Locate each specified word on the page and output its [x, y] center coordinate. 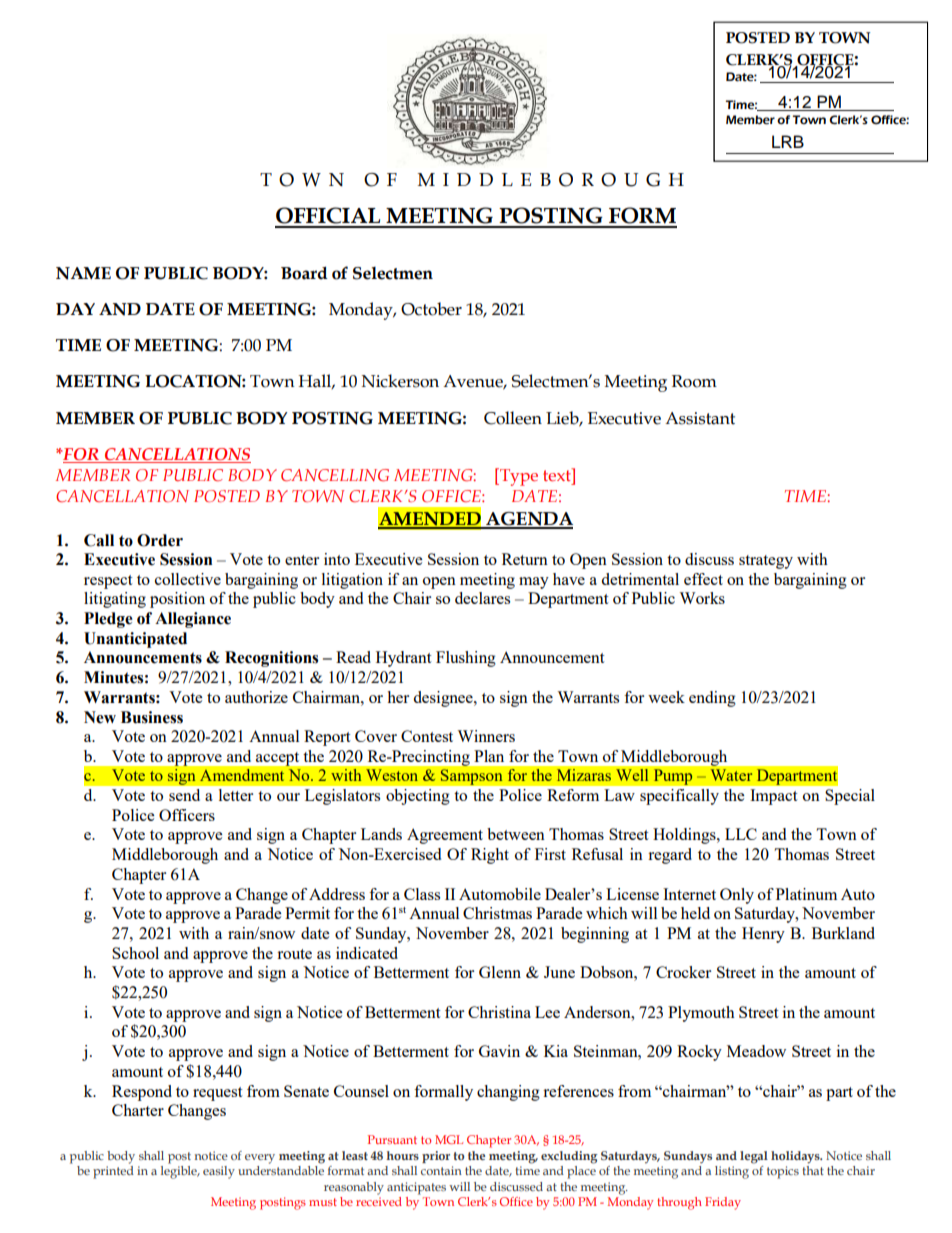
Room [694, 381]
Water [731, 775]
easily [219, 1172]
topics [783, 1172]
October [431, 309]
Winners [486, 736]
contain [441, 1170]
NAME [83, 273]
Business [152, 717]
